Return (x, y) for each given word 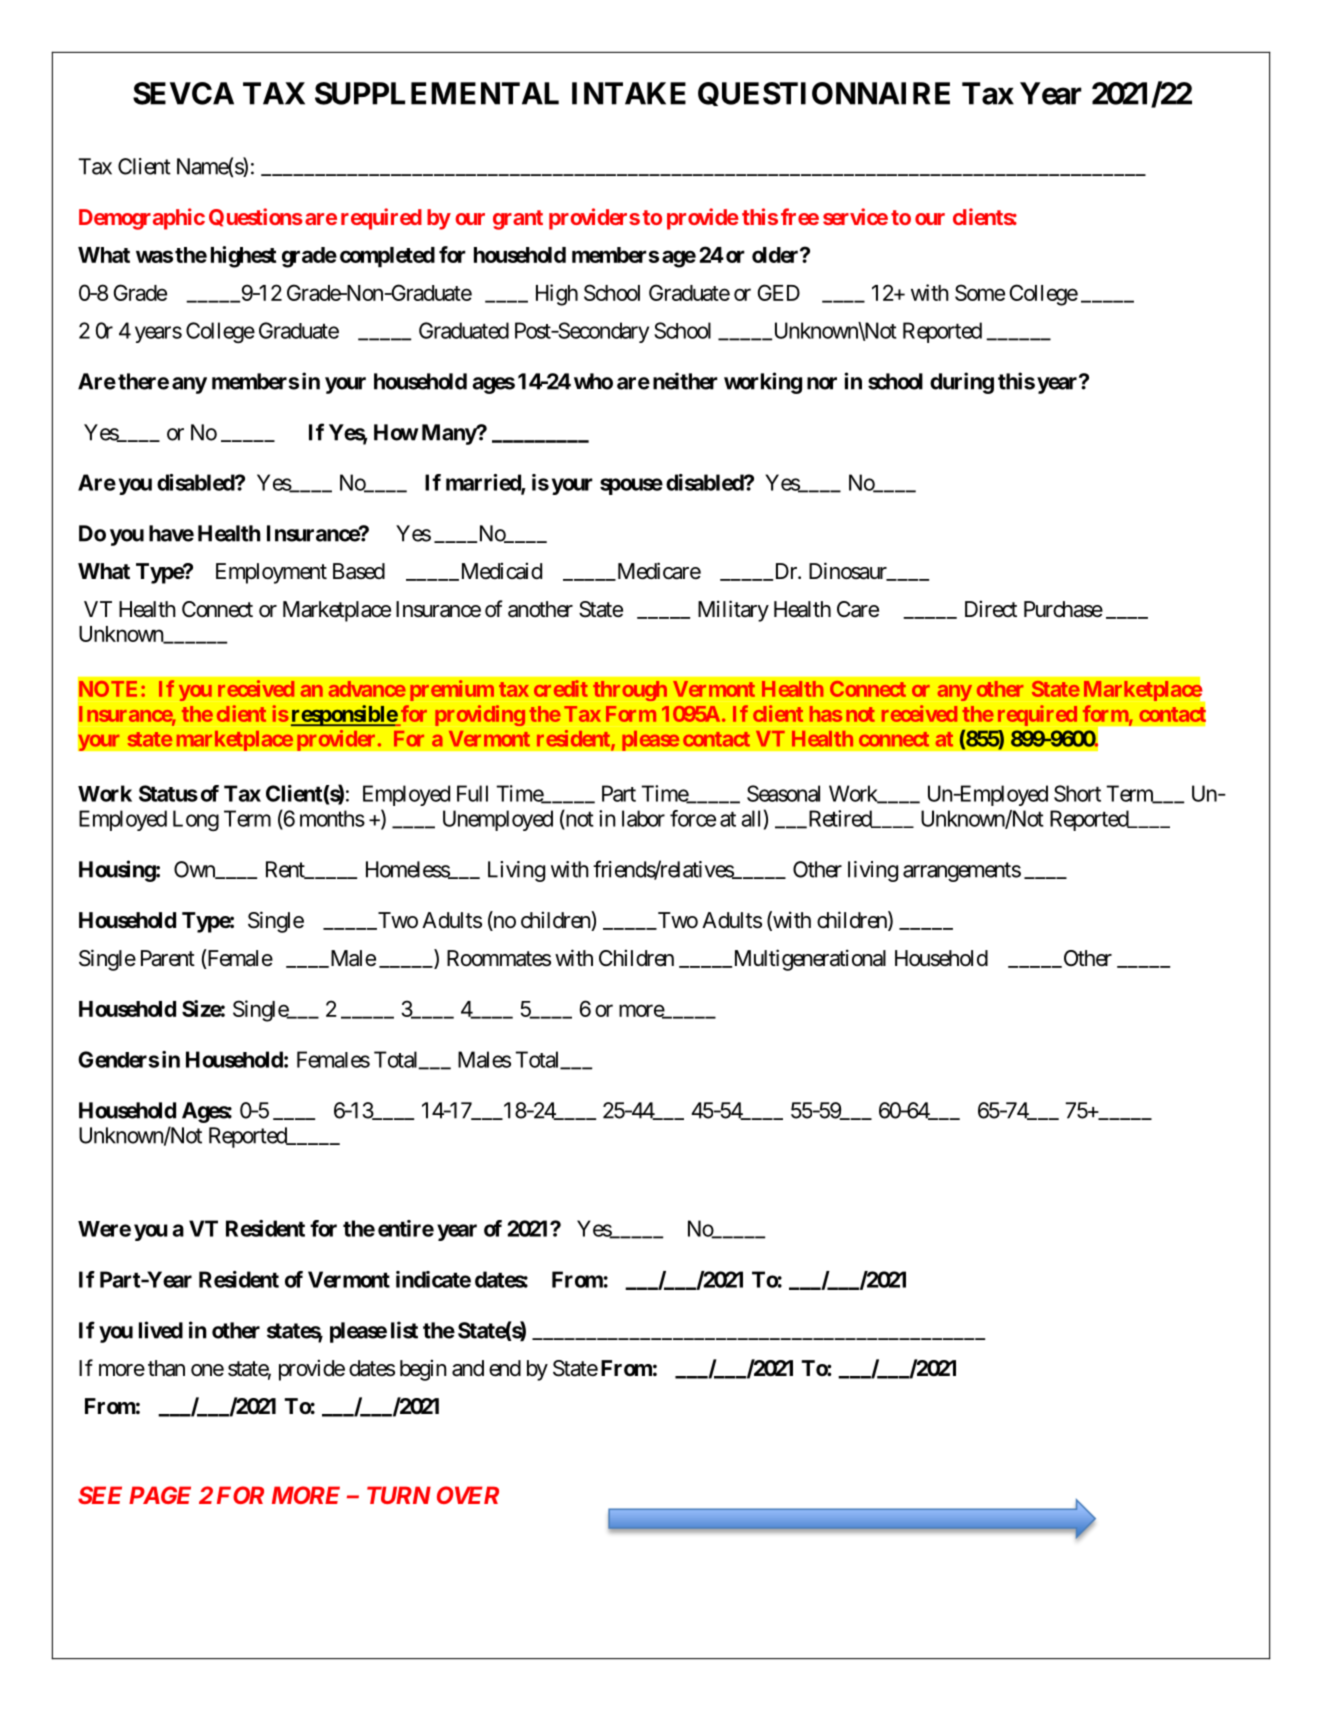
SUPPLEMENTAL (437, 93)
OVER (468, 1495)
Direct (991, 609)
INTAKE (629, 93)
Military (733, 611)
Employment (271, 573)
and (468, 1368)
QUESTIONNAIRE (824, 94)
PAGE (160, 1495)
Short (1077, 793)
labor (643, 818)
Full (472, 793)
